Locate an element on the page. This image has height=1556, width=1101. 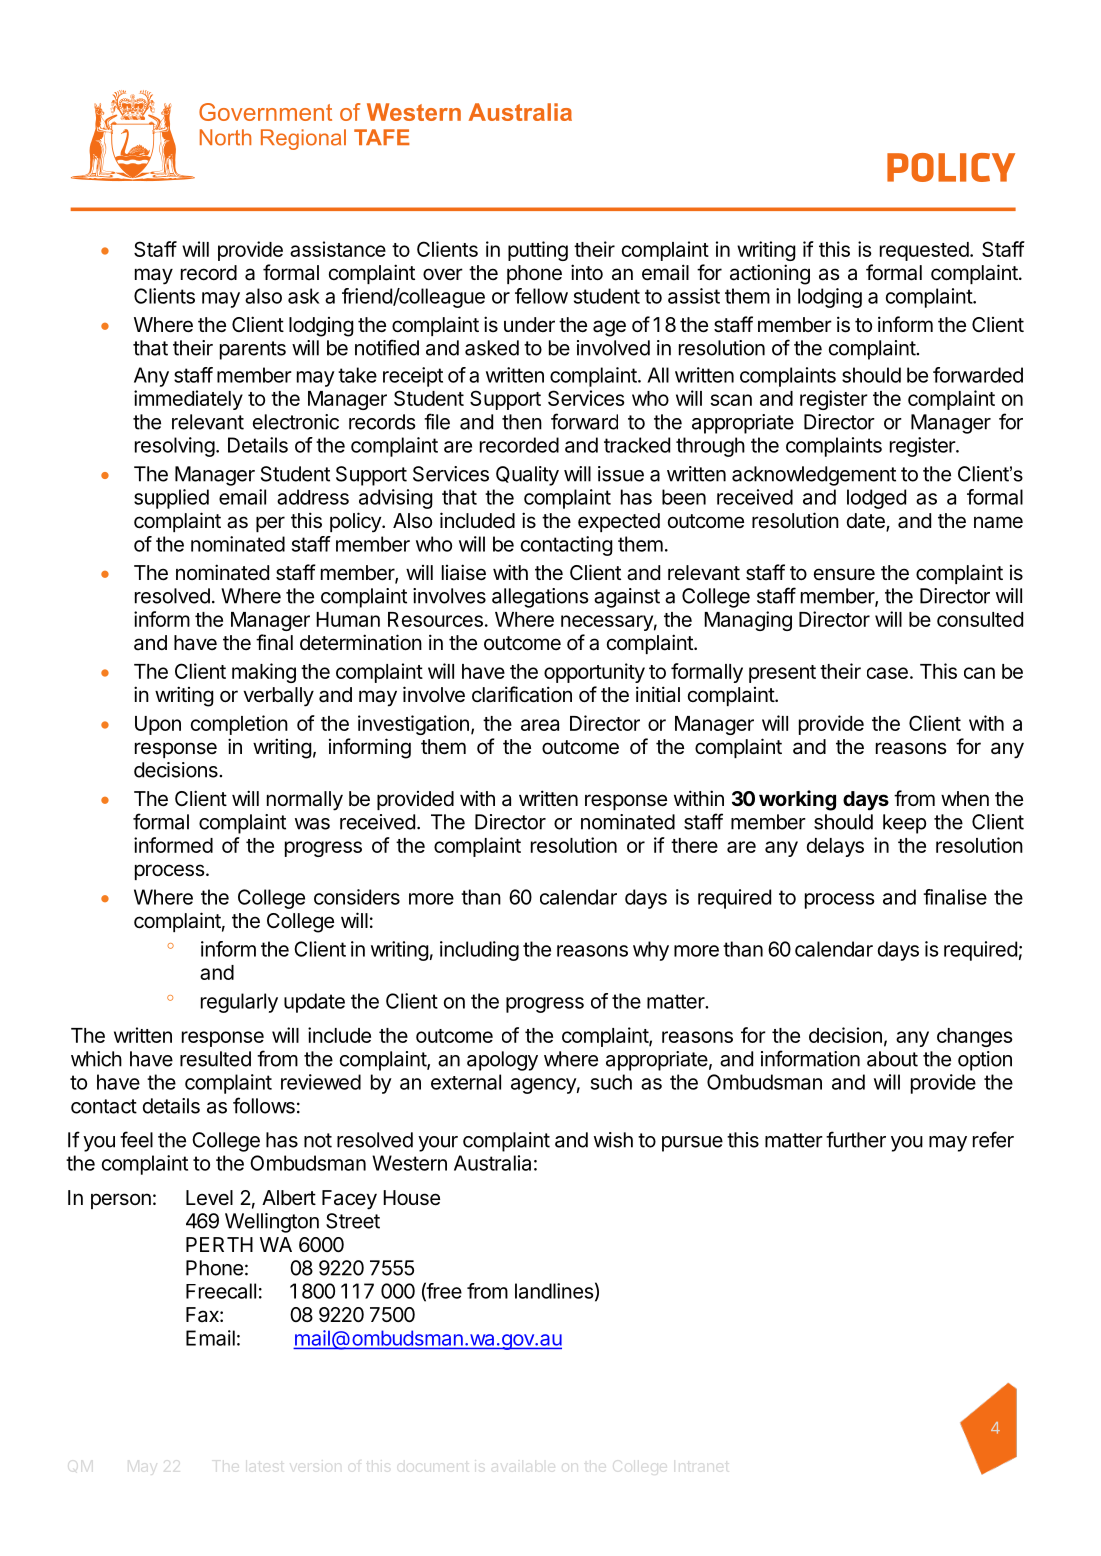
requested is located at coordinates (924, 251).
